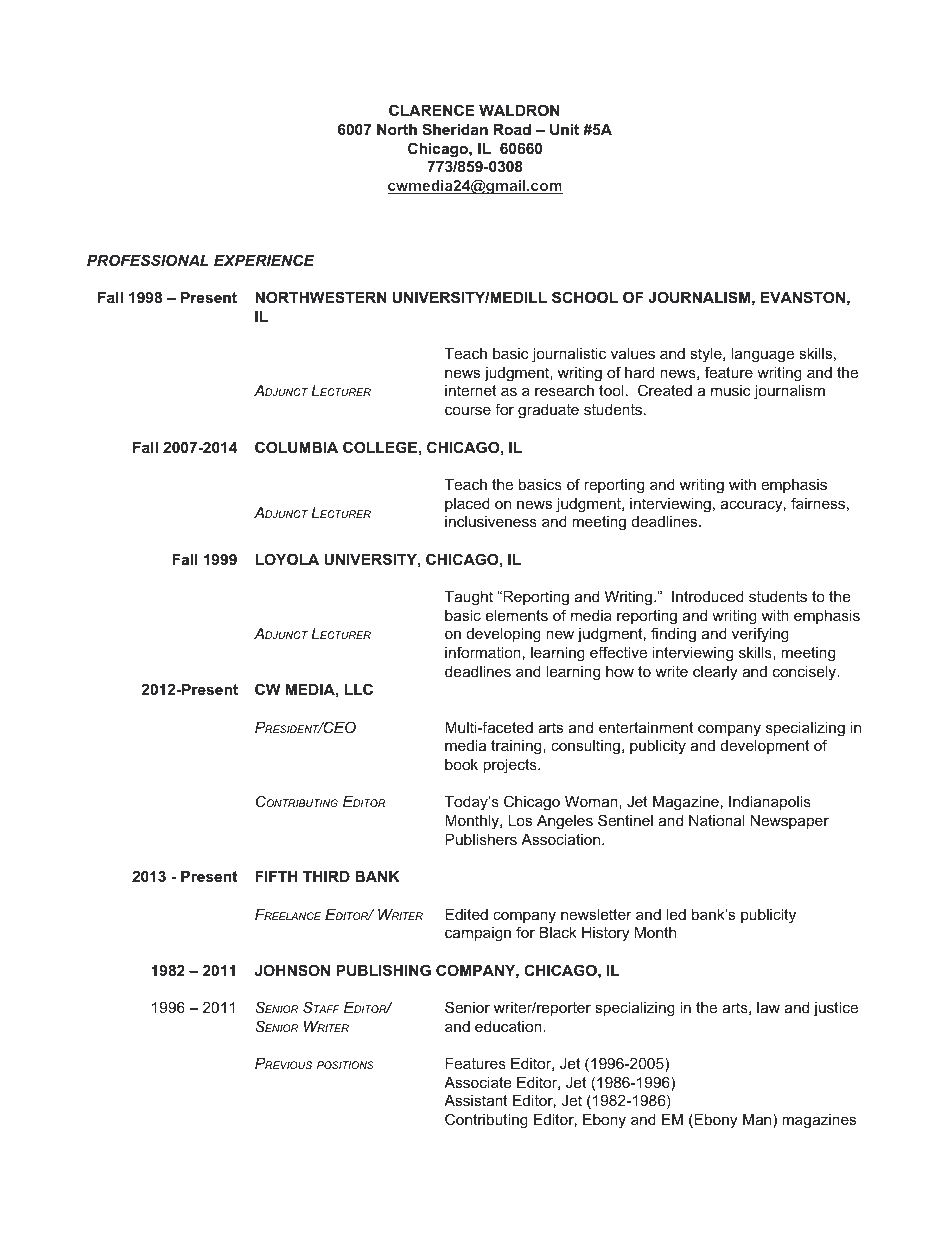 Image resolution: width=952 pixels, height=1233 pixels. Describe the element at coordinates (264, 260) in the screenshot. I see `EXPERIENCE` at that location.
